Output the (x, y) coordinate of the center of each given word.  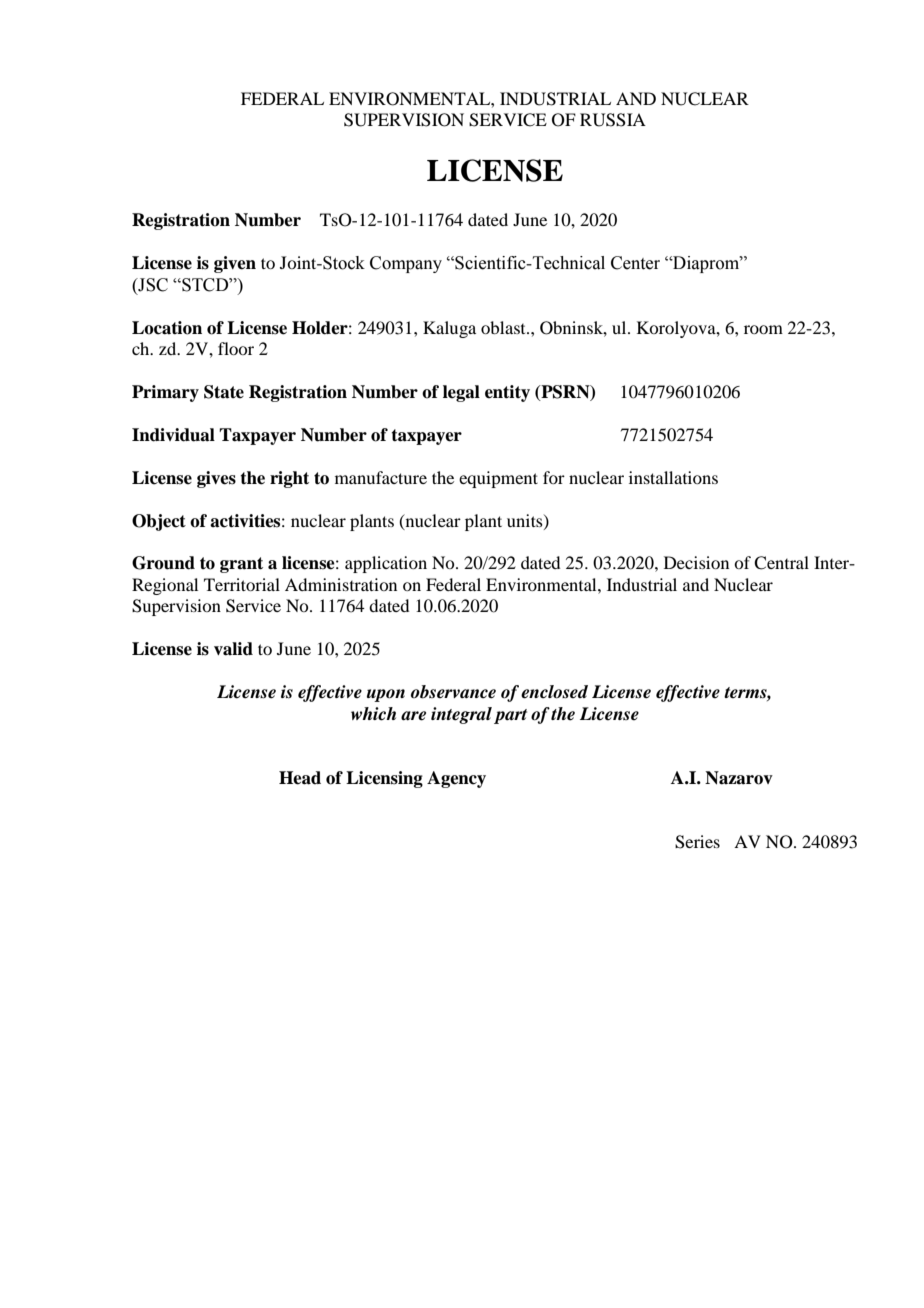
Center (635, 263)
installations (673, 477)
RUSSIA (613, 120)
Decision (696, 562)
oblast (504, 327)
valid (233, 649)
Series (697, 842)
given (235, 264)
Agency (456, 779)
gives (216, 479)
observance (453, 692)
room (763, 329)
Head (300, 778)
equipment (498, 479)
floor (236, 348)
